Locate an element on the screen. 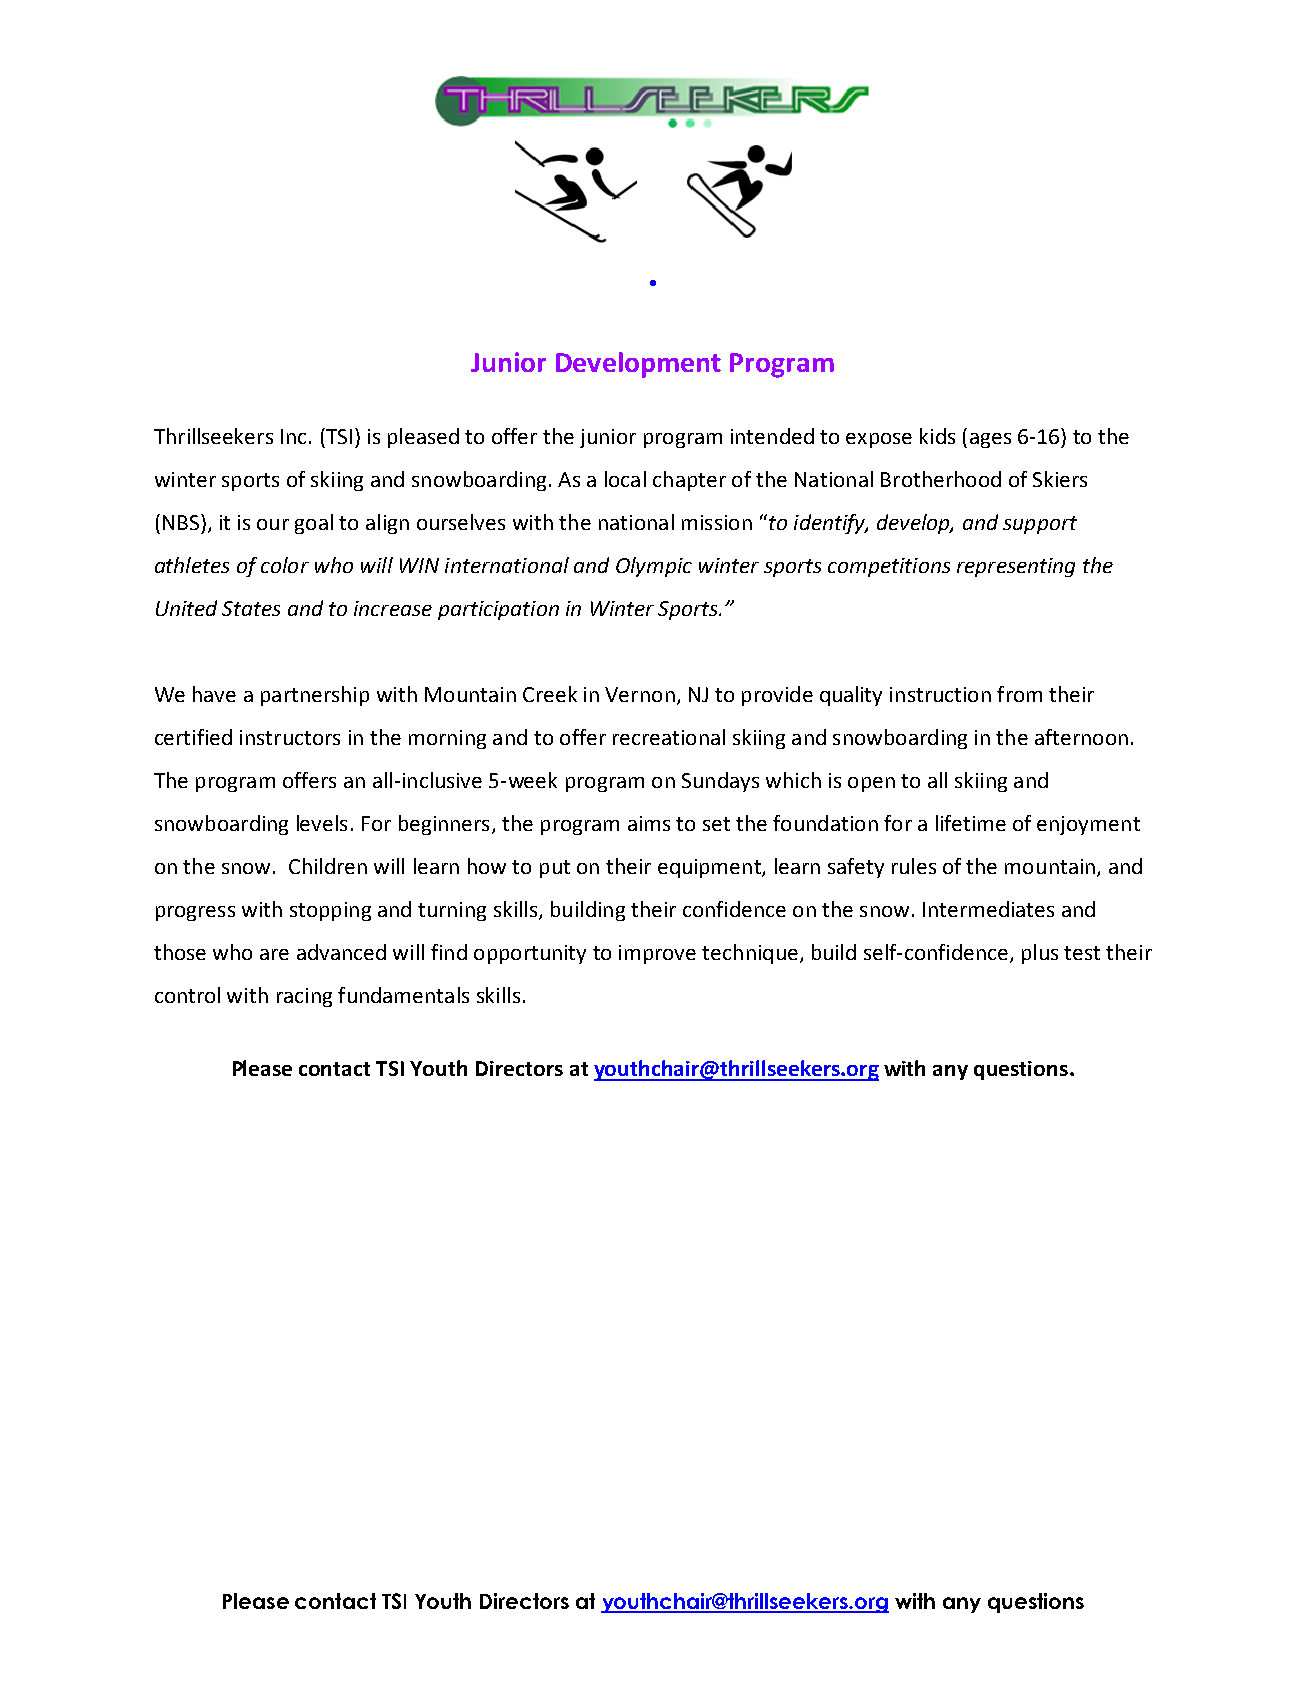  ages is located at coordinates (990, 440).
